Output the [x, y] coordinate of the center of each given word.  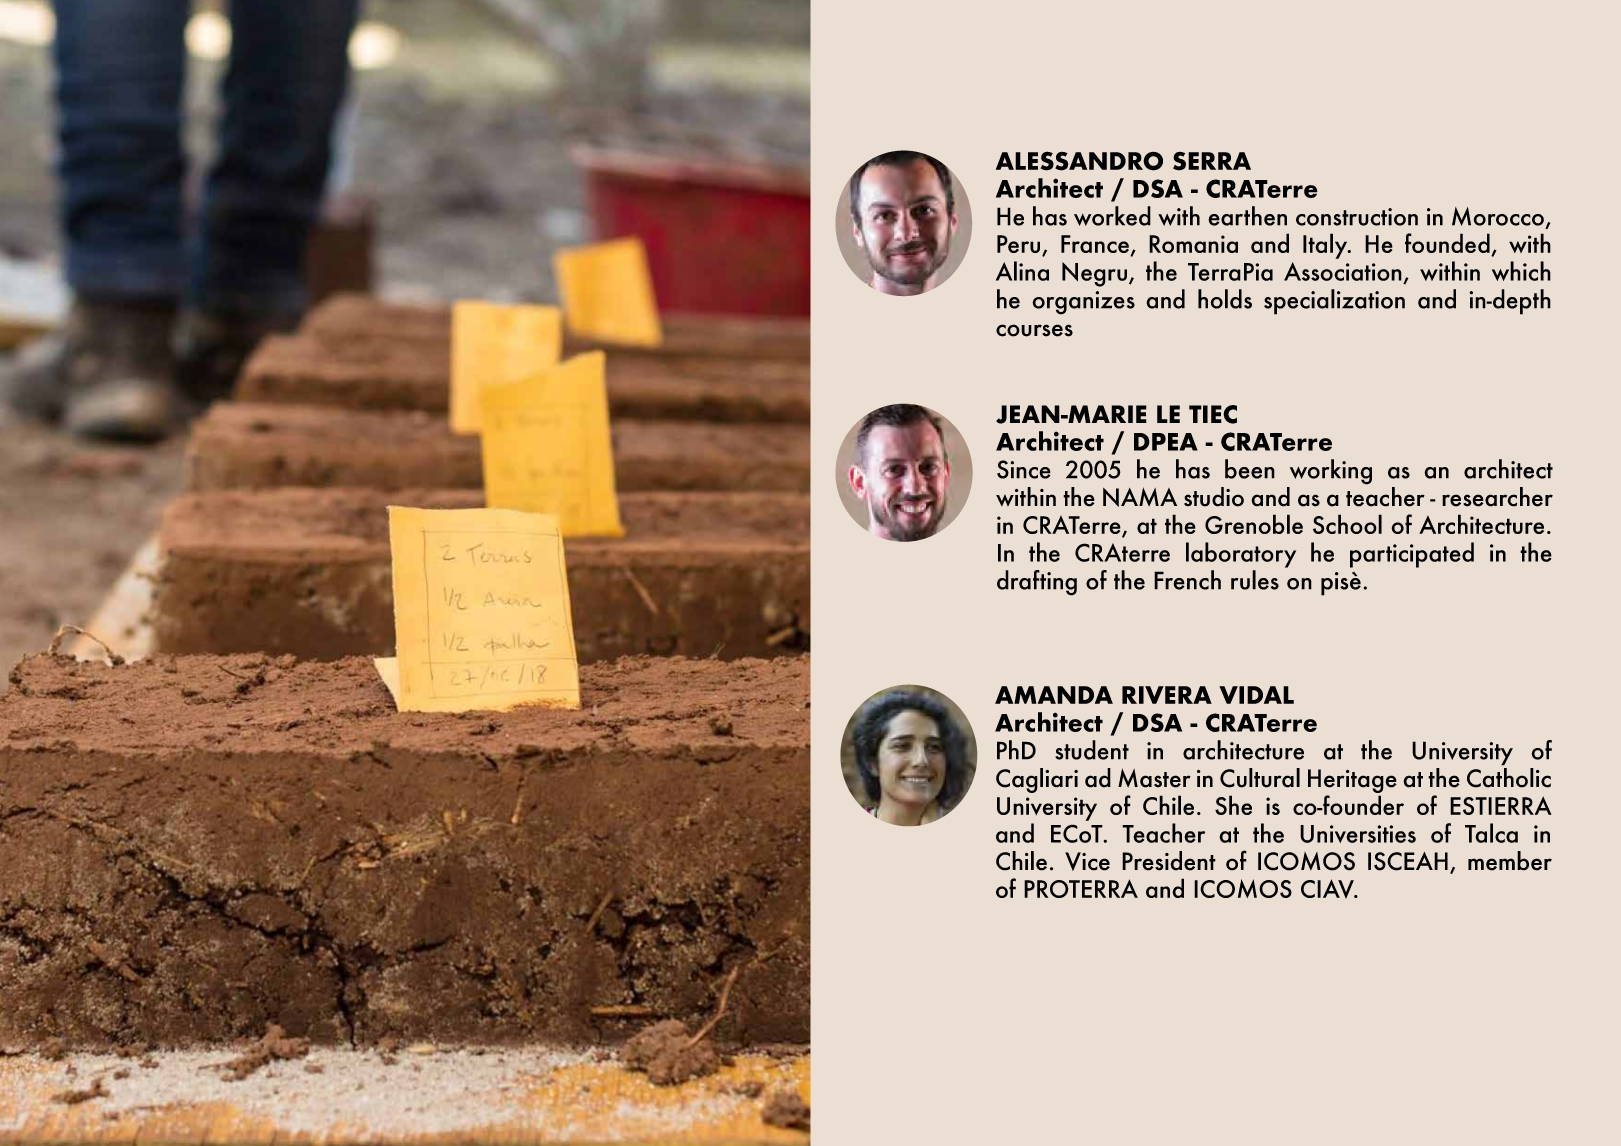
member [1510, 861]
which [1521, 271]
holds [1225, 299]
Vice [1087, 861]
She [1233, 805]
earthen [1247, 216]
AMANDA [1054, 695]
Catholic [1509, 778]
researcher [1497, 497]
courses [1034, 330]
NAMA [1140, 497]
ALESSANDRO [1079, 161]
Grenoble [1254, 524]
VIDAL [1256, 695]
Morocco [1499, 218]
